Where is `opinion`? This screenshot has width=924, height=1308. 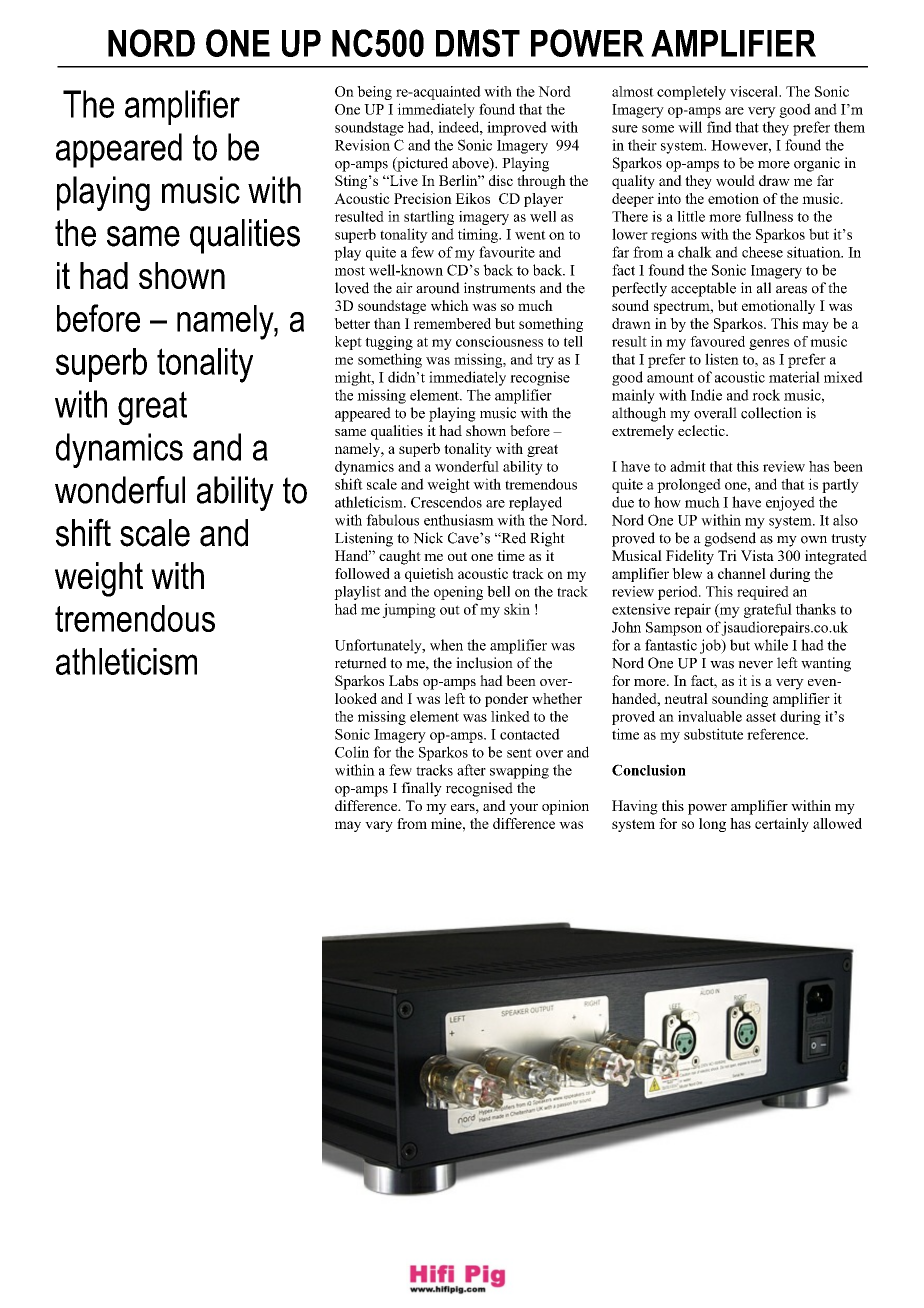
opinion is located at coordinates (565, 807).
